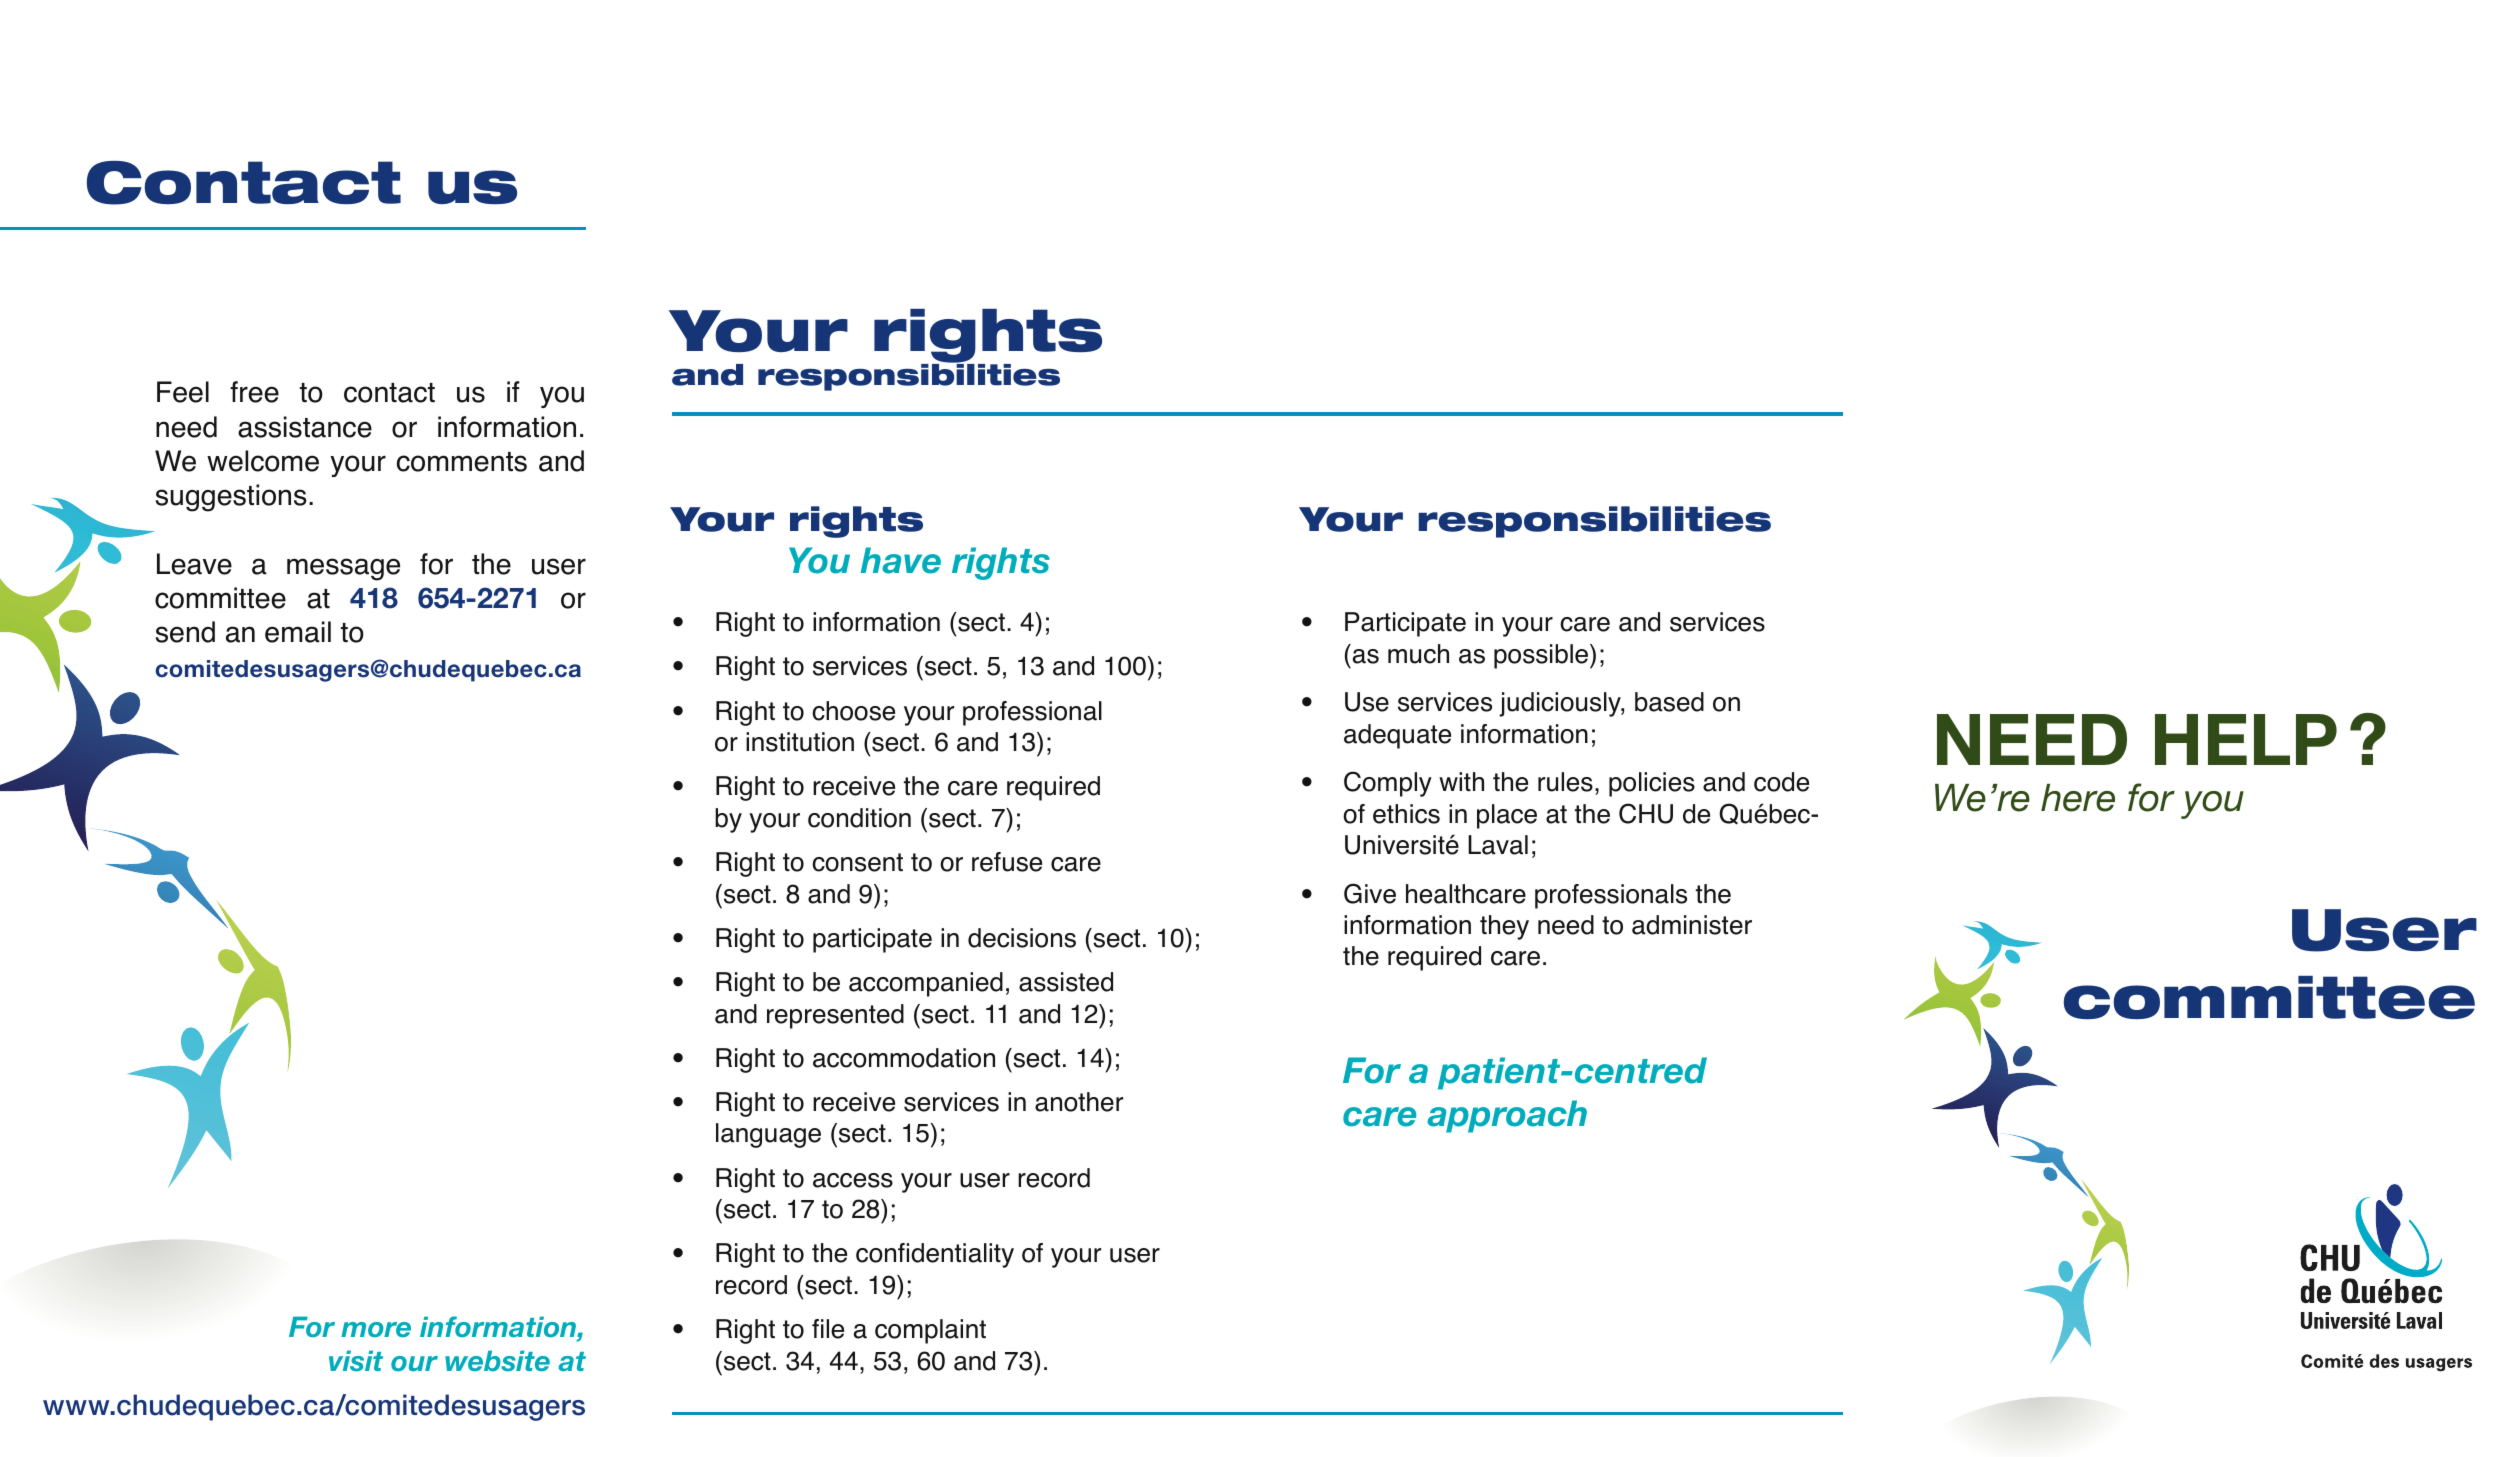 The width and height of the screenshot is (2515, 1457). Describe the element at coordinates (298, 632) in the screenshot. I see `email` at that location.
